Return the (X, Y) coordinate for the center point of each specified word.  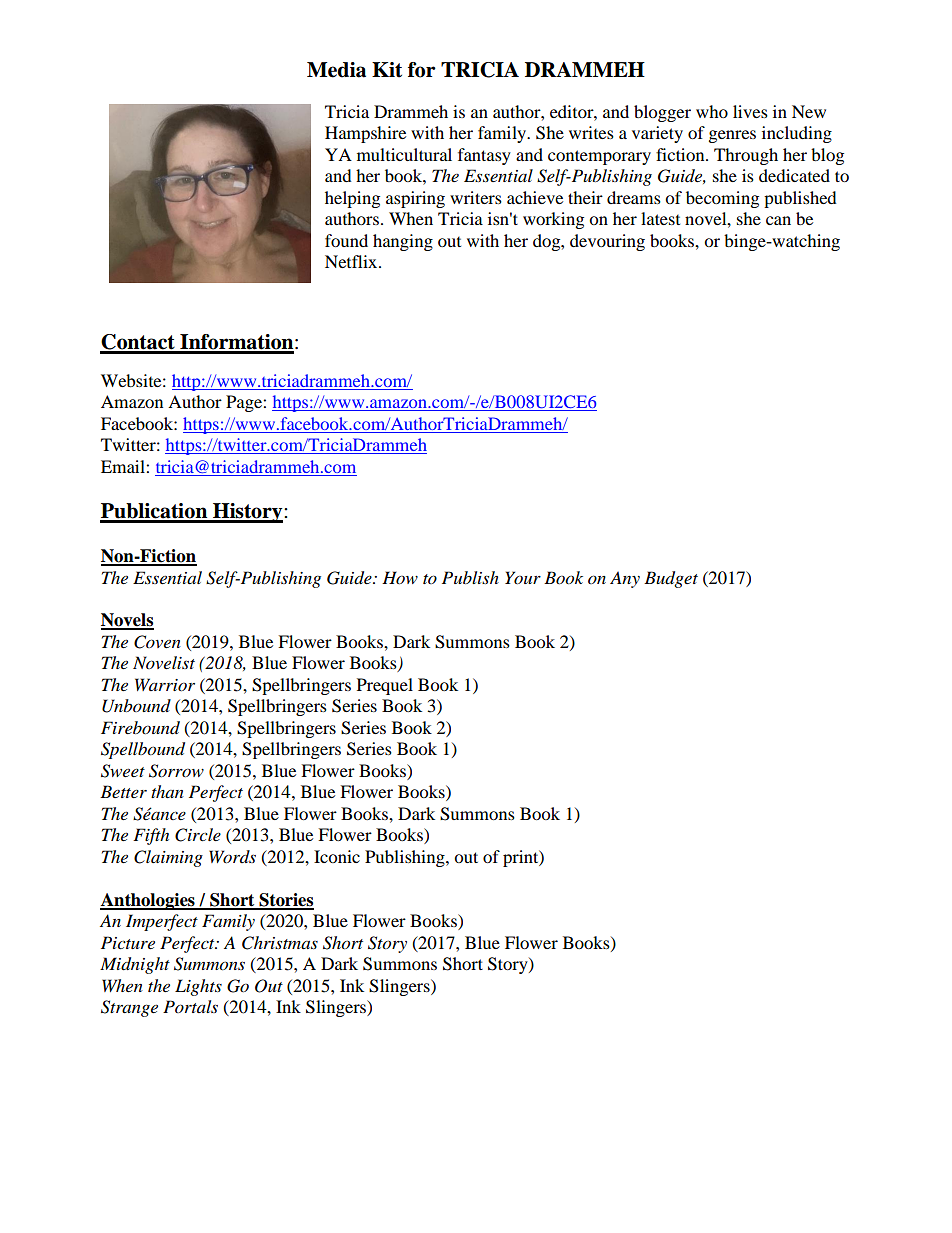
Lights (198, 987)
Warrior (165, 684)
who (712, 111)
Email (124, 466)
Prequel (385, 686)
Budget (671, 579)
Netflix (352, 261)
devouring (607, 242)
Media (336, 70)
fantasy (484, 156)
